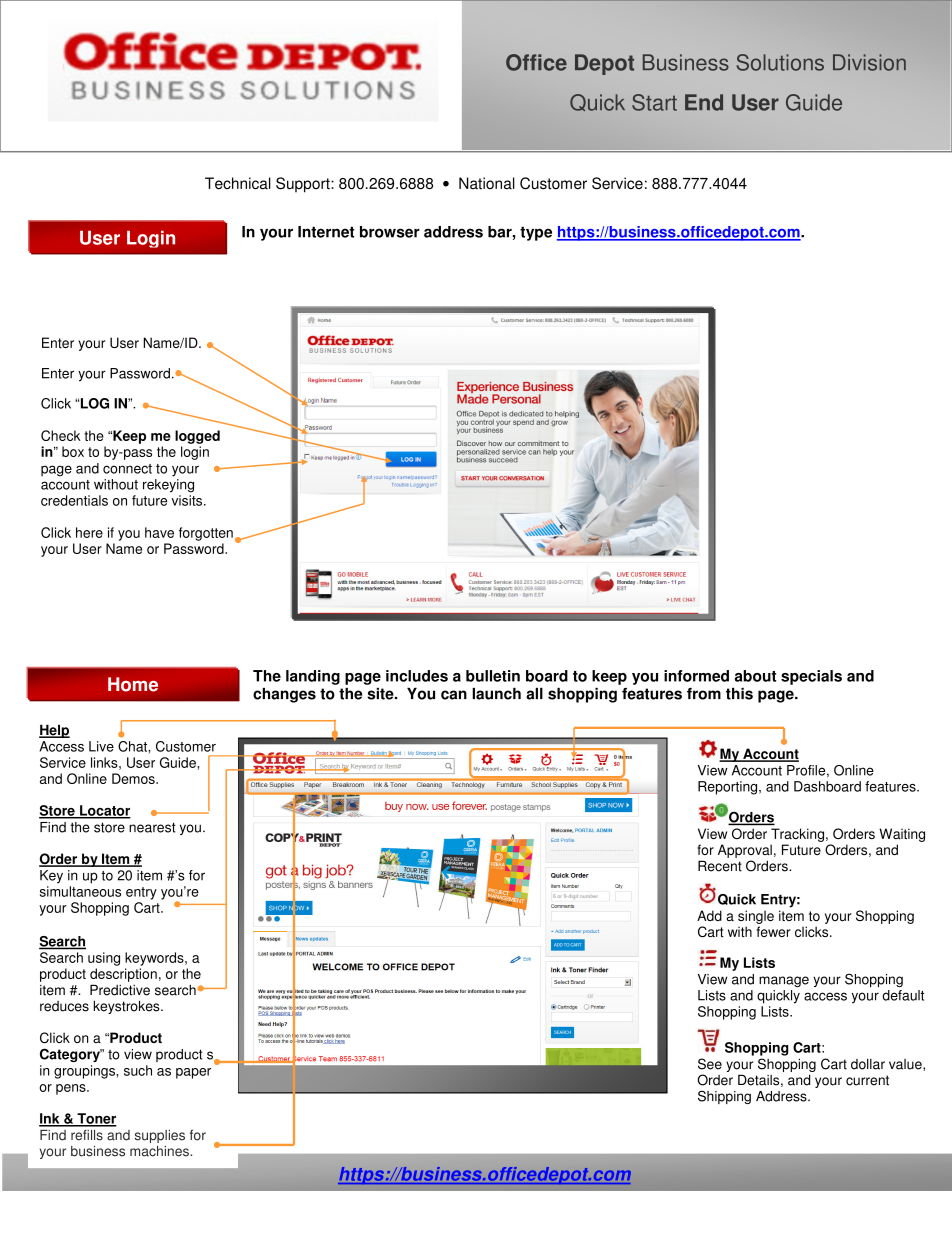 The image size is (952, 1233). I want to click on End, so click(704, 102).
